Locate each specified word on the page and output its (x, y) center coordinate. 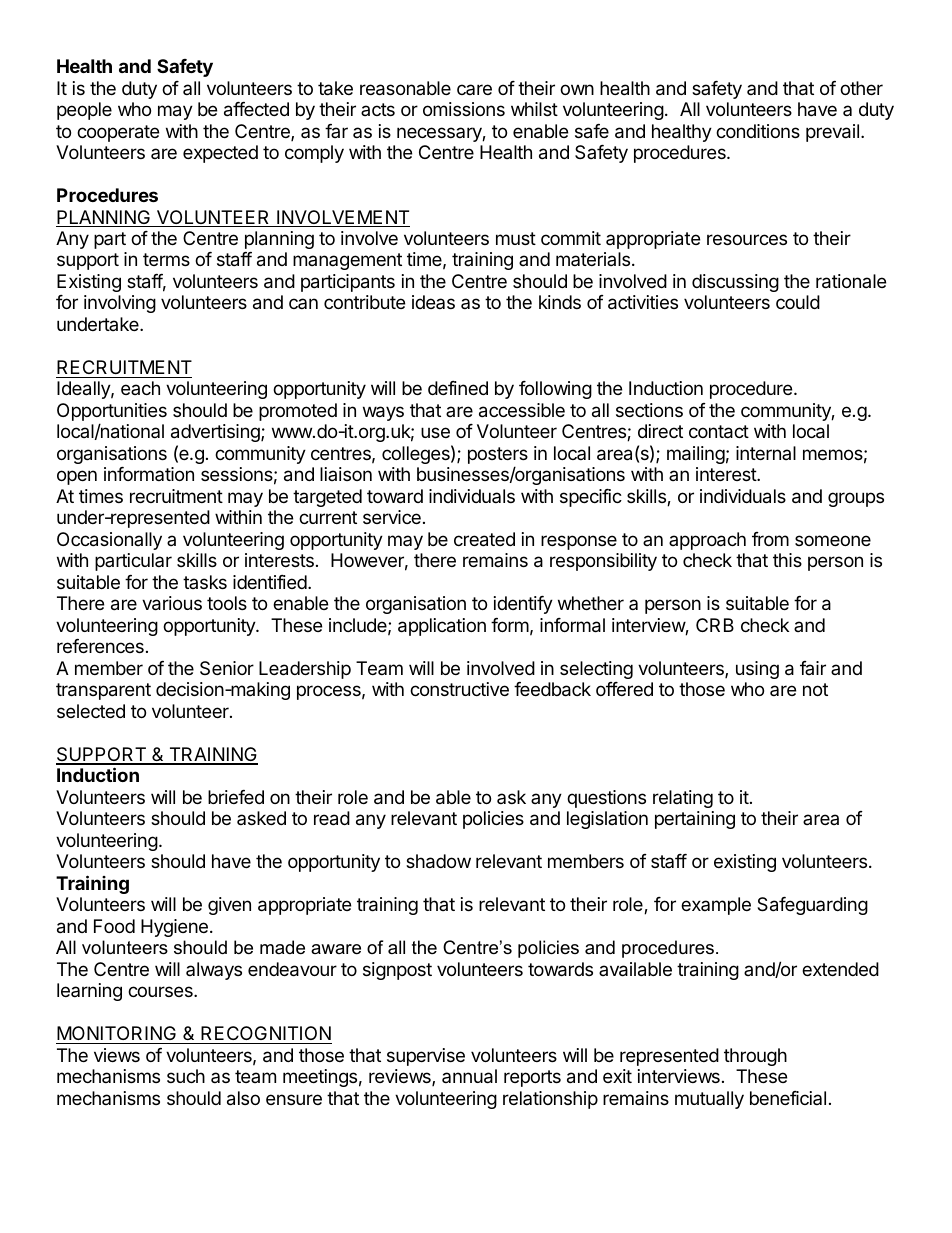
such (186, 1076)
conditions (758, 131)
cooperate (118, 133)
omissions (464, 109)
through (755, 1057)
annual (469, 1076)
